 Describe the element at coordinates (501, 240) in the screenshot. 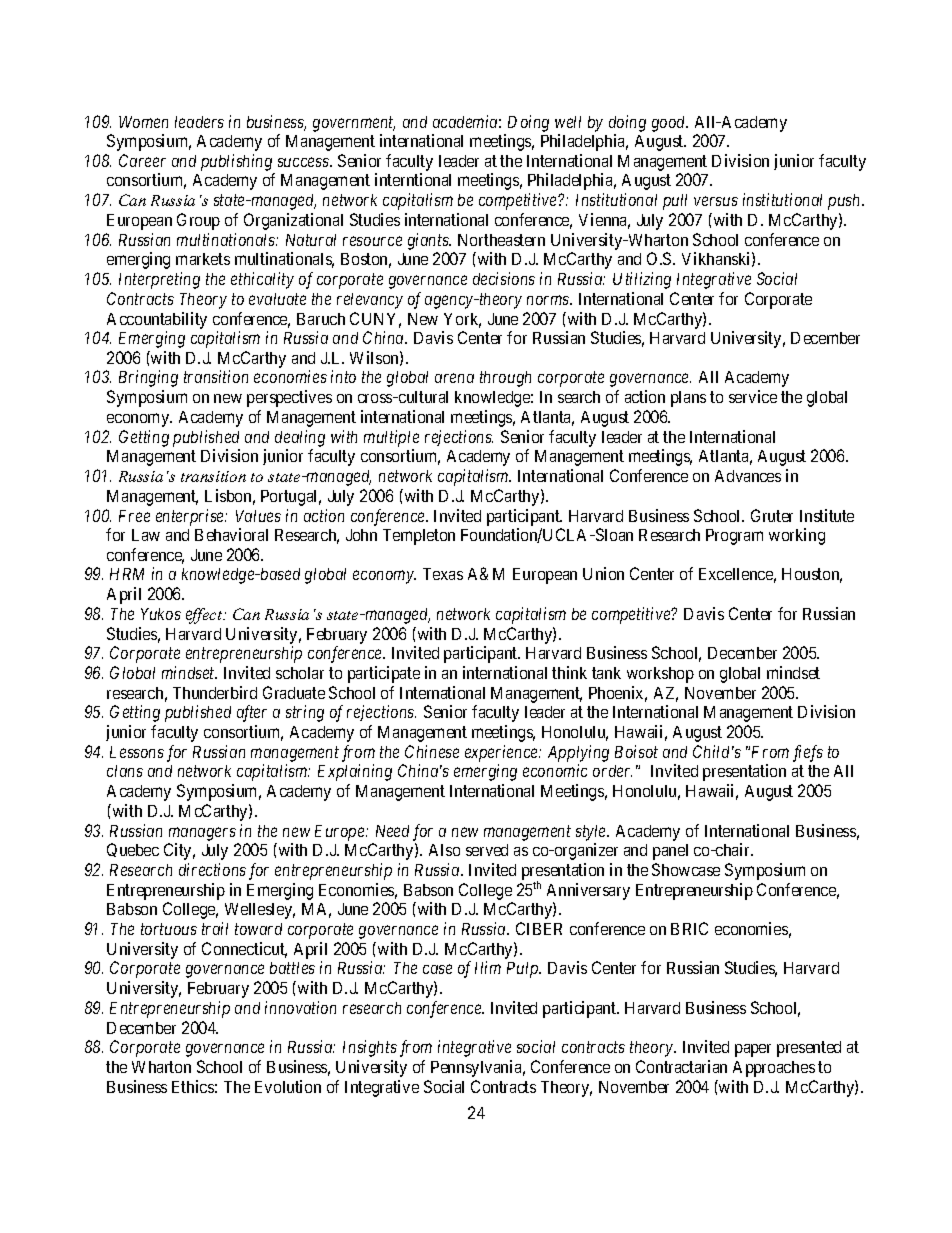

I see `Northeastern` at that location.
